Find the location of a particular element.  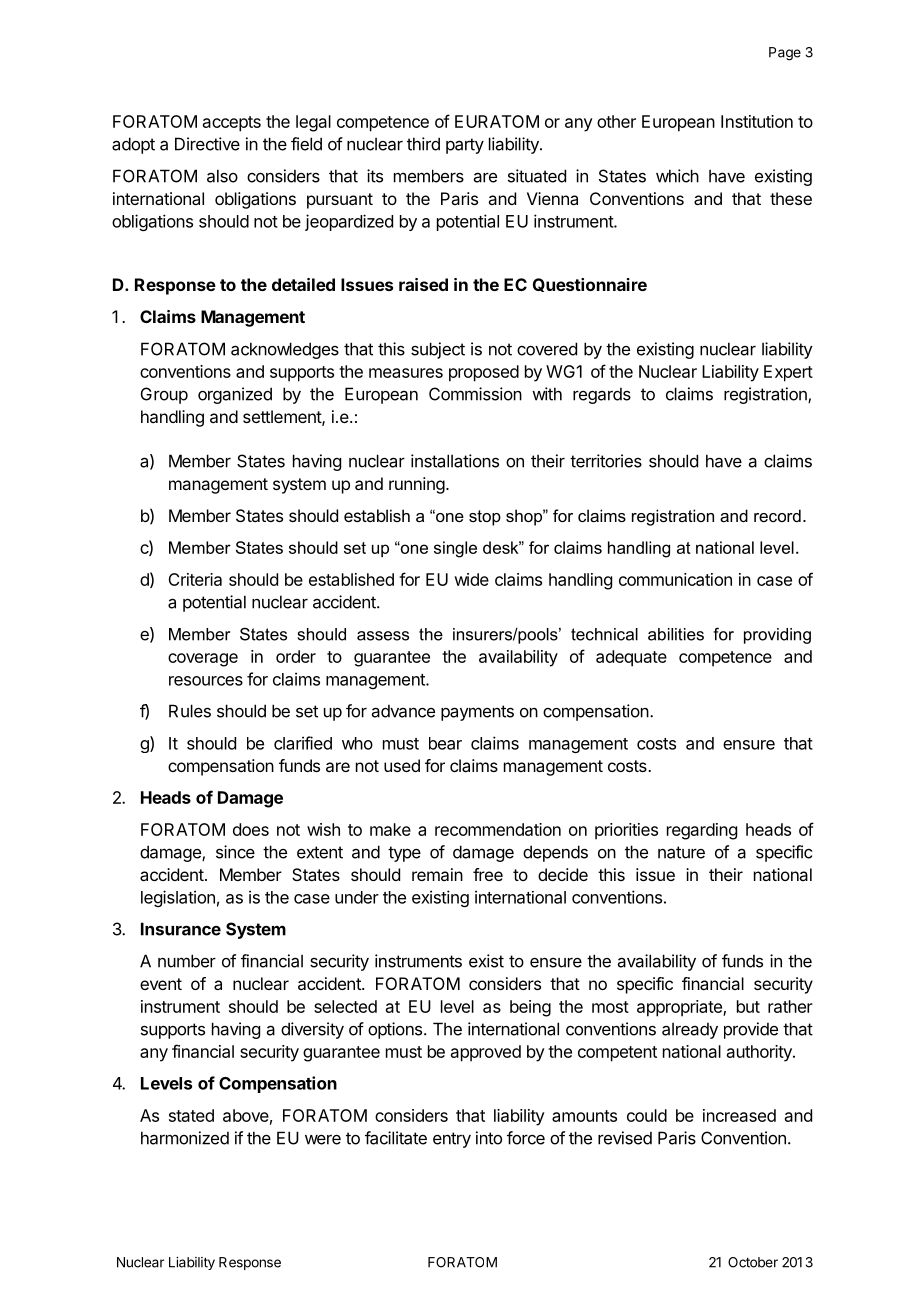

Institution is located at coordinates (757, 121).
